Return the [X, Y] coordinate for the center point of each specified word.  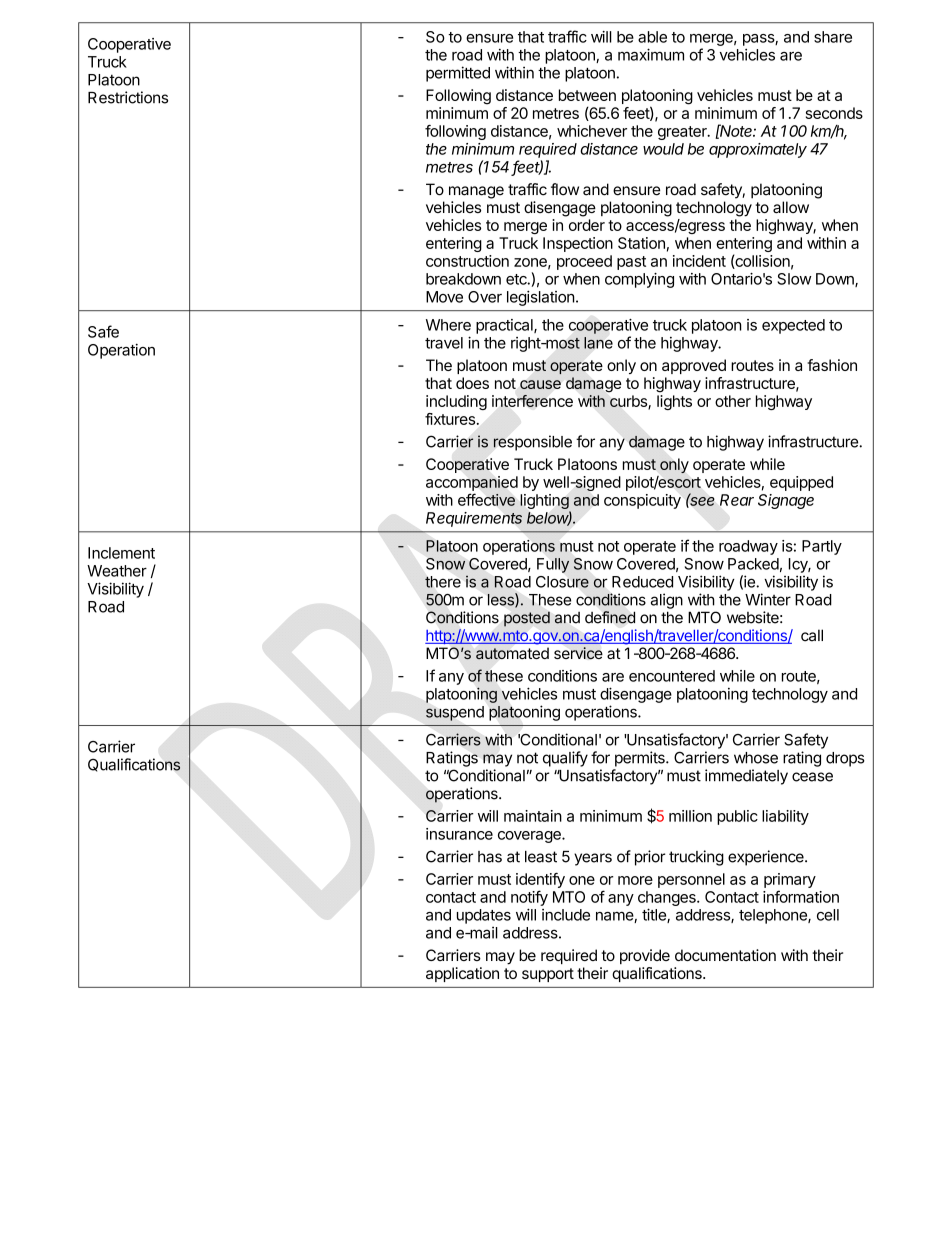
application [462, 974]
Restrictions [128, 97]
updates [484, 916]
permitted [458, 74]
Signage [786, 501]
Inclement [121, 553]
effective [486, 499]
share [833, 37]
